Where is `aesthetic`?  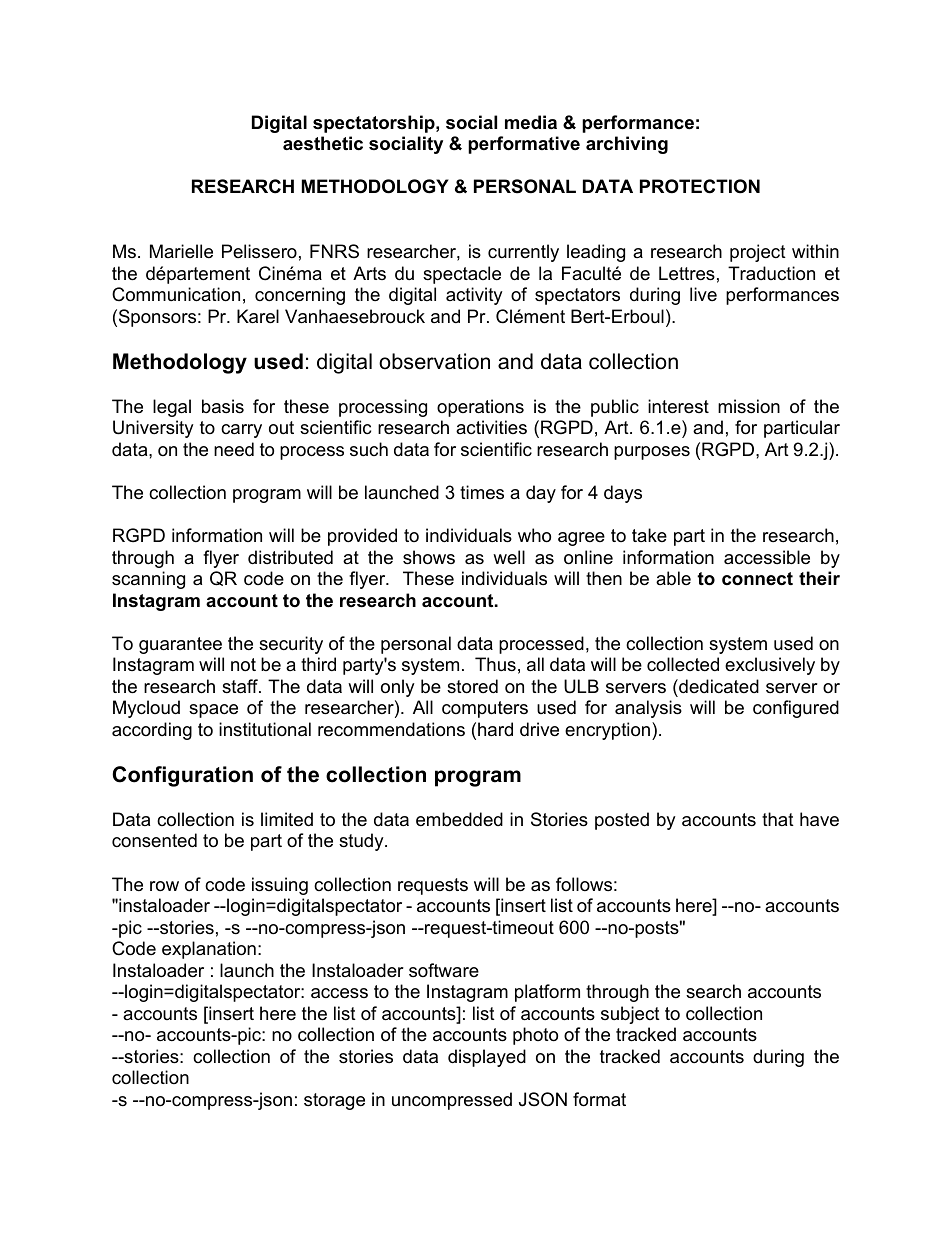
aesthetic is located at coordinates (323, 143).
